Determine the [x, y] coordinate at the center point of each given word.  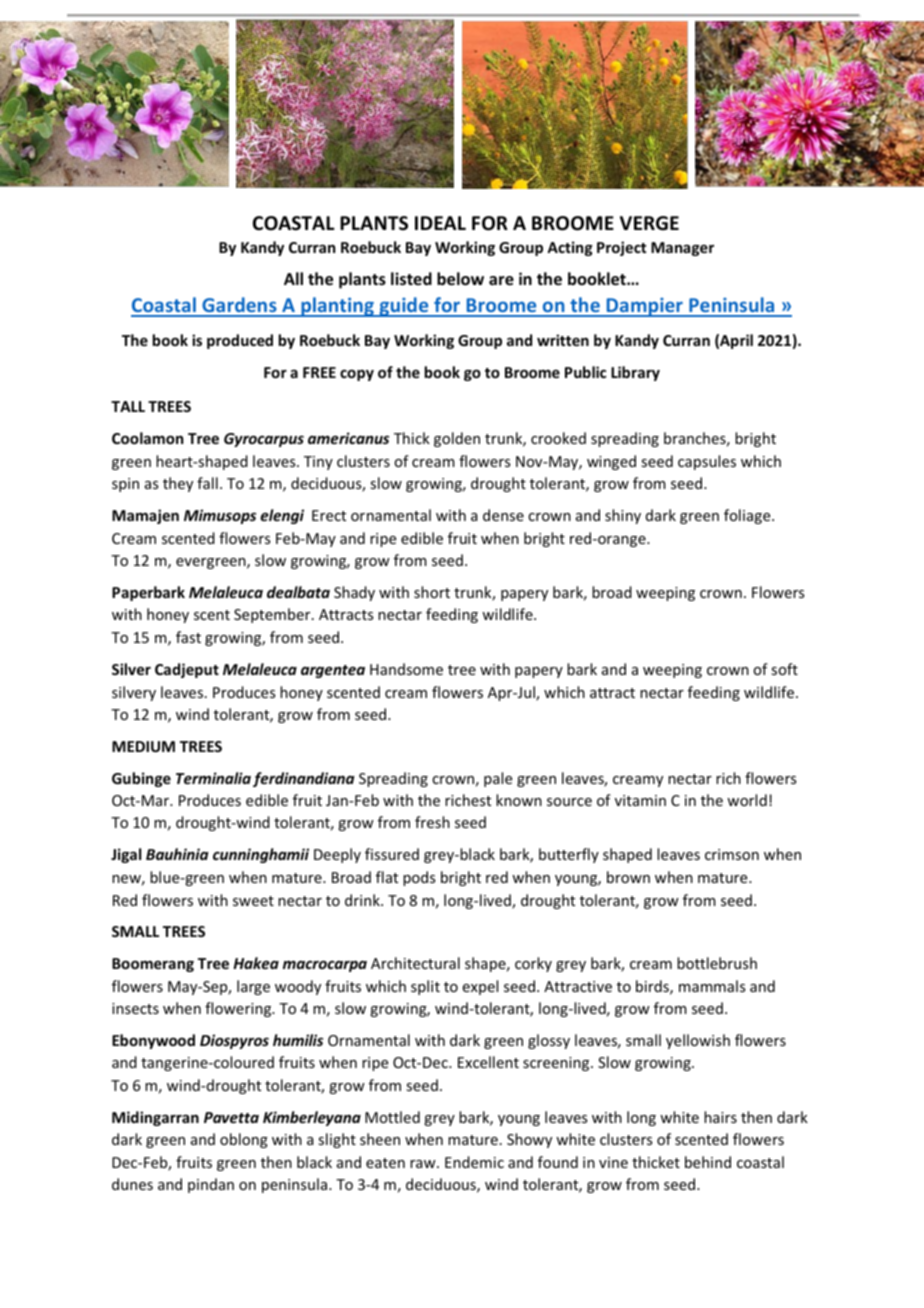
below [460, 279]
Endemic [474, 1162]
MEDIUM [143, 746]
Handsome [406, 669]
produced [240, 341]
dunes [132, 1184]
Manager [682, 249]
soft [784, 669]
